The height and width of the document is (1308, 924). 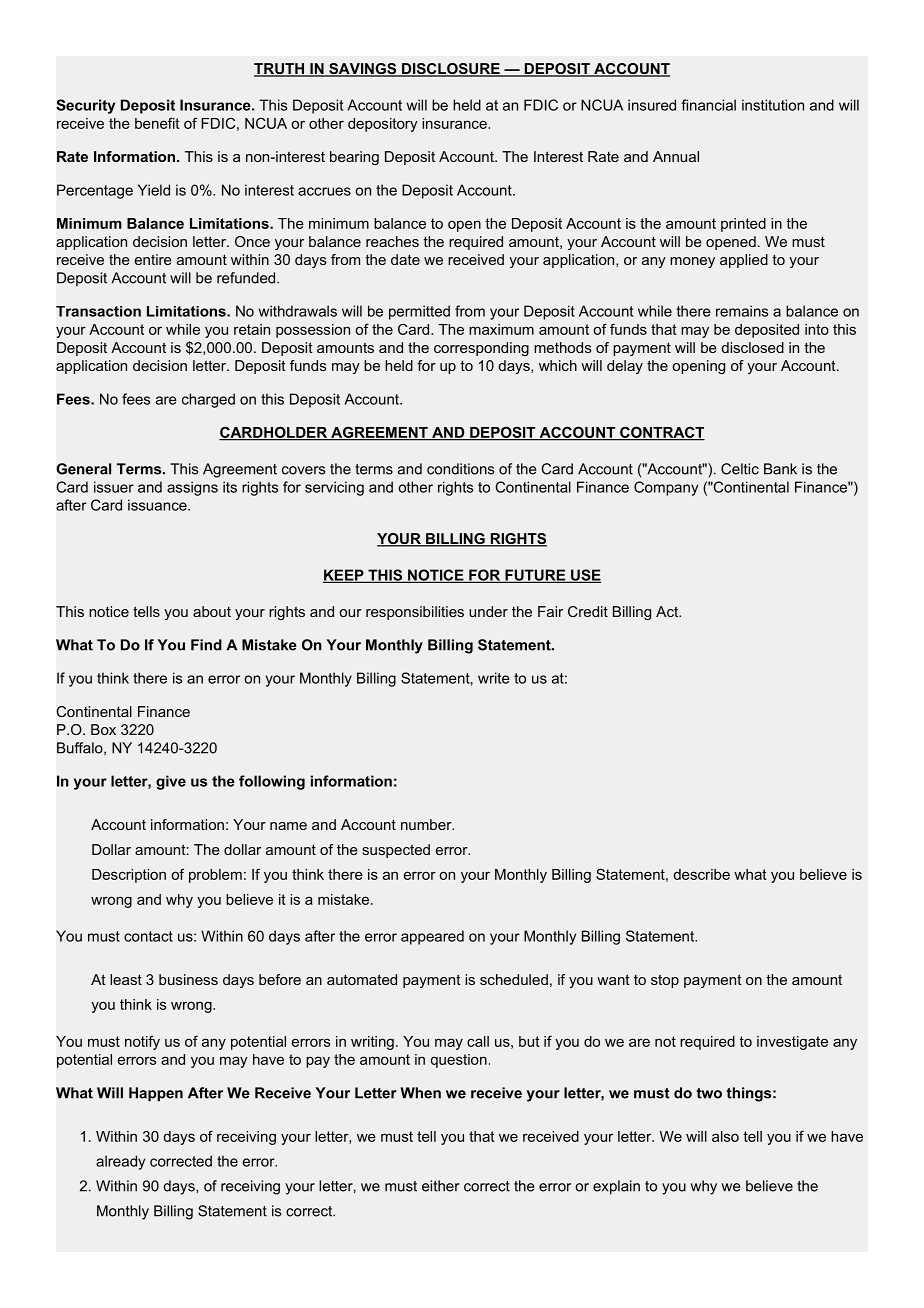 What do you see at coordinates (725, 1136) in the document?
I see `also` at bounding box center [725, 1136].
